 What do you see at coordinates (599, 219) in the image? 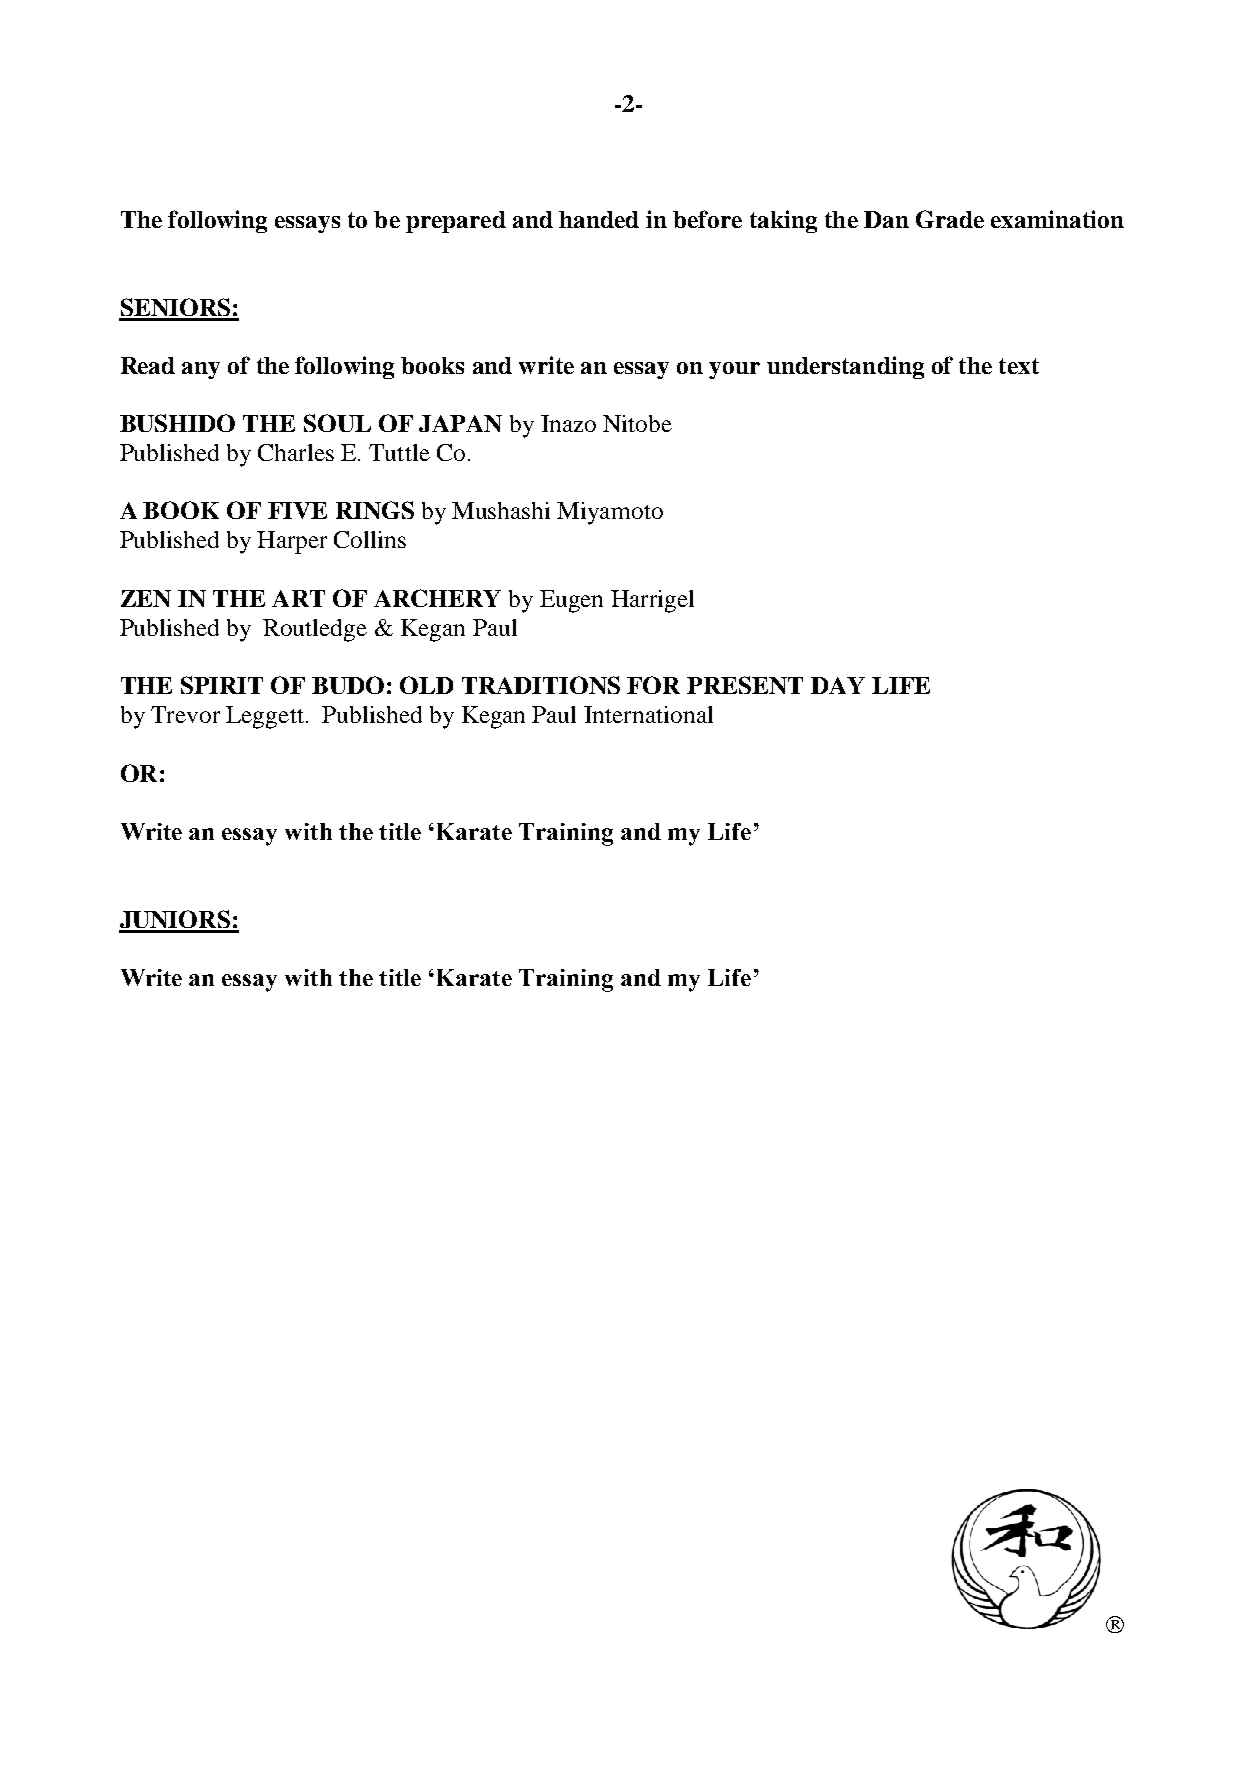
I see `handed` at bounding box center [599, 219].
